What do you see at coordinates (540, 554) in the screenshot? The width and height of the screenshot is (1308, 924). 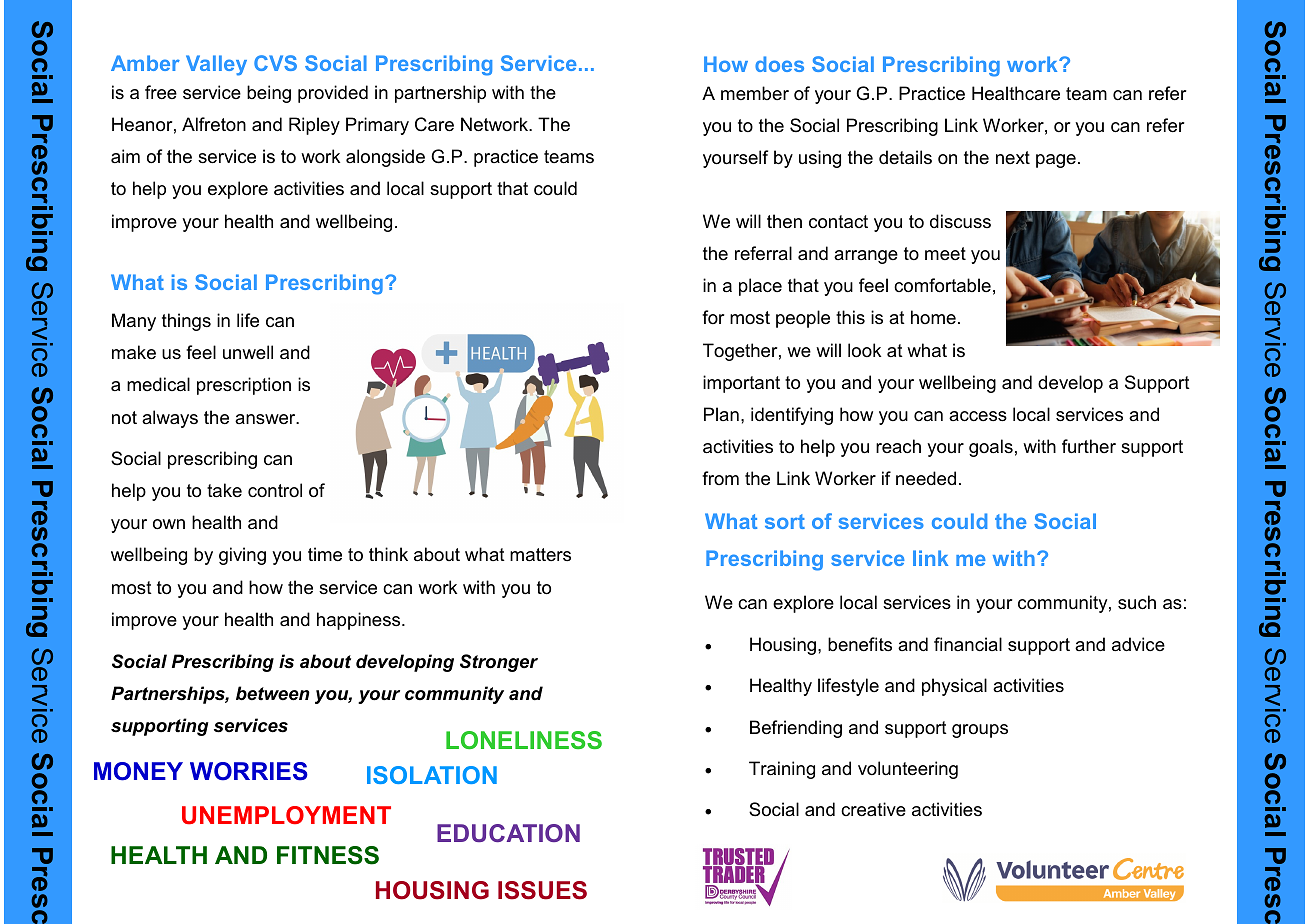 I see `matters` at bounding box center [540, 554].
